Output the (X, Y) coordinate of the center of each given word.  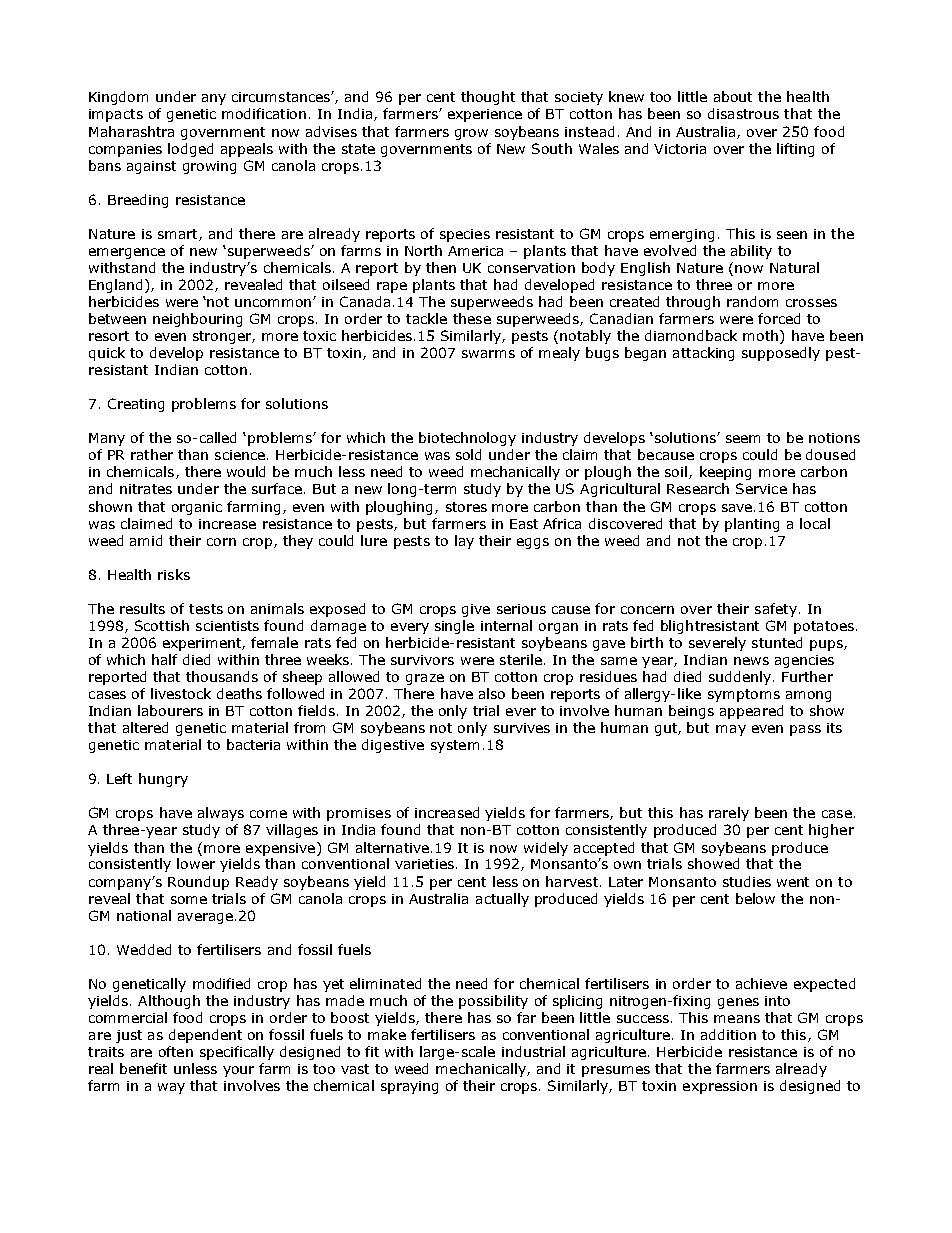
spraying (409, 1087)
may (731, 730)
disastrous (743, 113)
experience (485, 115)
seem (743, 439)
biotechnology (467, 439)
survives (522, 728)
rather (152, 454)
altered (145, 727)
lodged (190, 150)
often (176, 1051)
